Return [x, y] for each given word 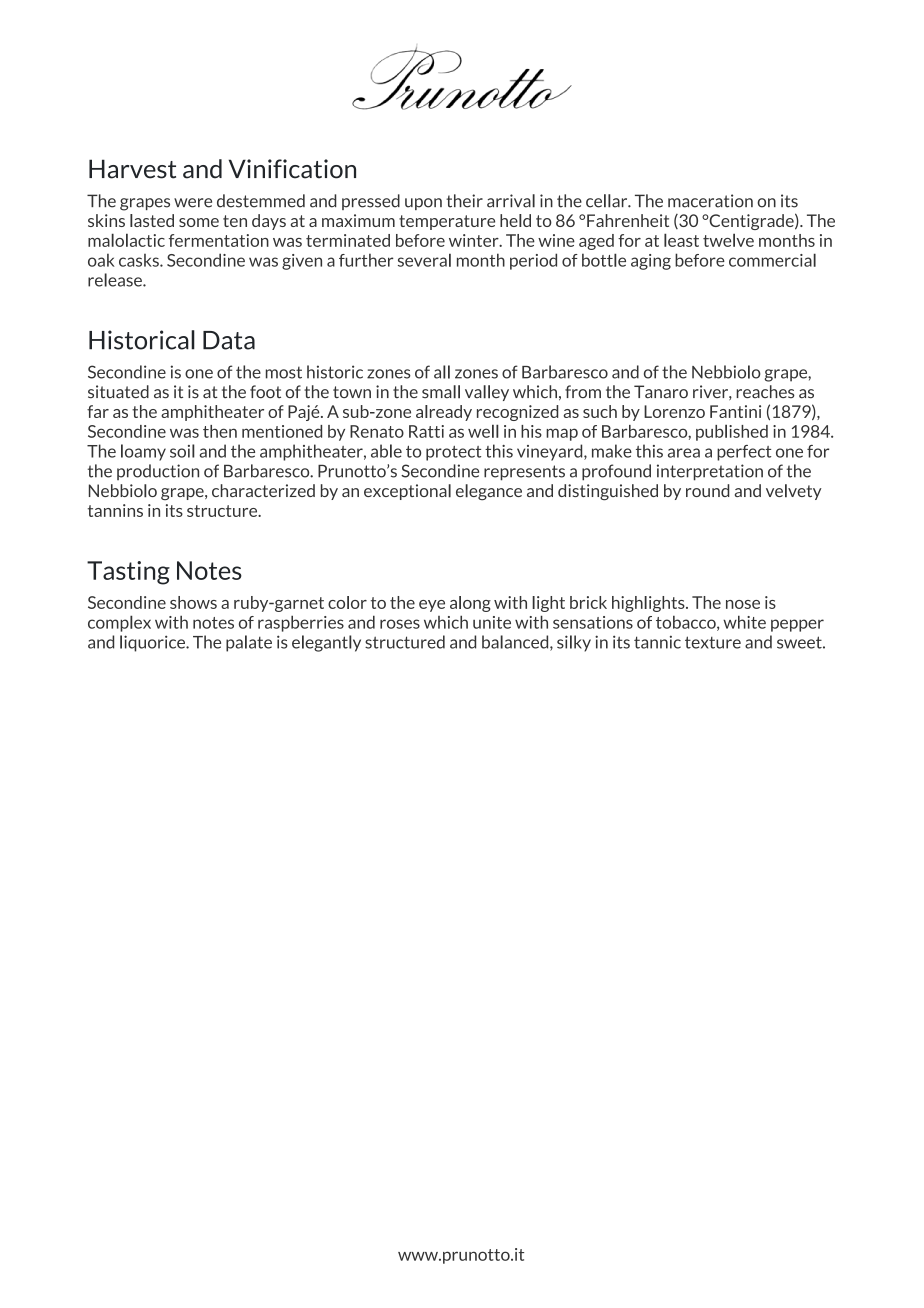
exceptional [407, 492]
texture [713, 642]
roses [400, 624]
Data [229, 340]
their [464, 201]
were [193, 203]
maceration [710, 201]
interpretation [710, 472]
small [441, 392]
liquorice [153, 643]
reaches [765, 391]
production [158, 472]
